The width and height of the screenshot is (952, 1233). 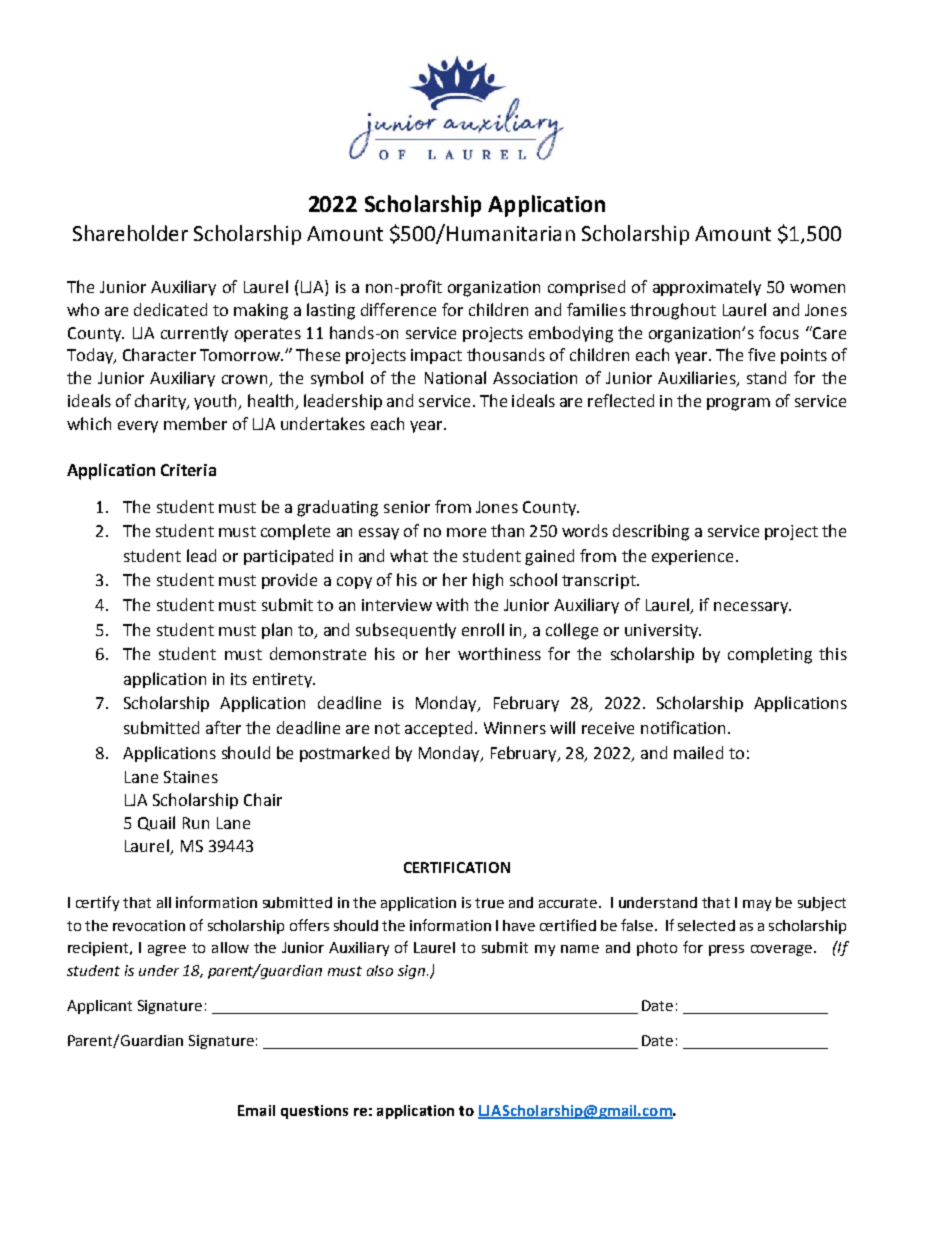 What do you see at coordinates (314, 1112) in the screenshot?
I see `questions` at bounding box center [314, 1112].
